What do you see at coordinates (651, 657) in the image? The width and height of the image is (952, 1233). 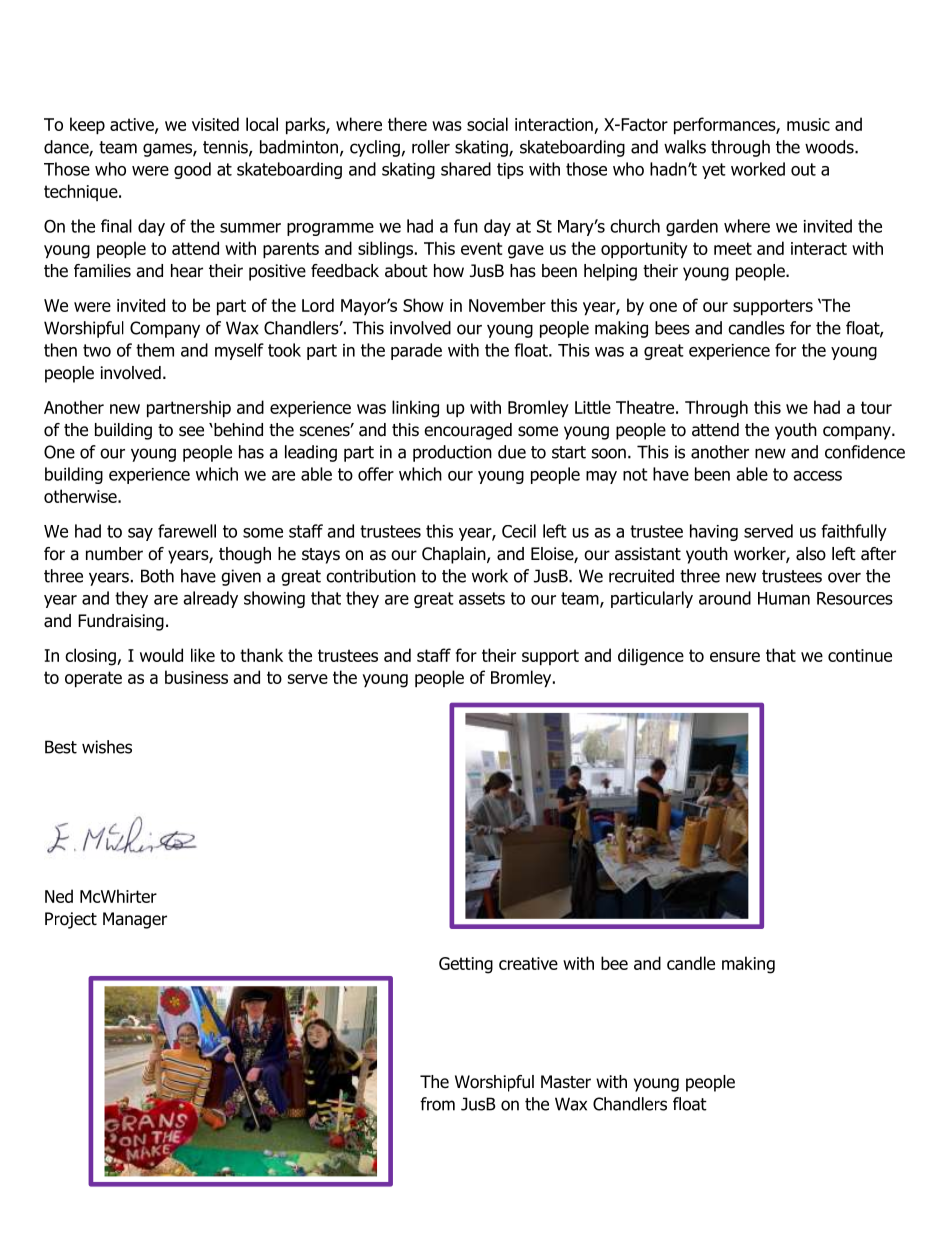 I see `diligence` at bounding box center [651, 657].
